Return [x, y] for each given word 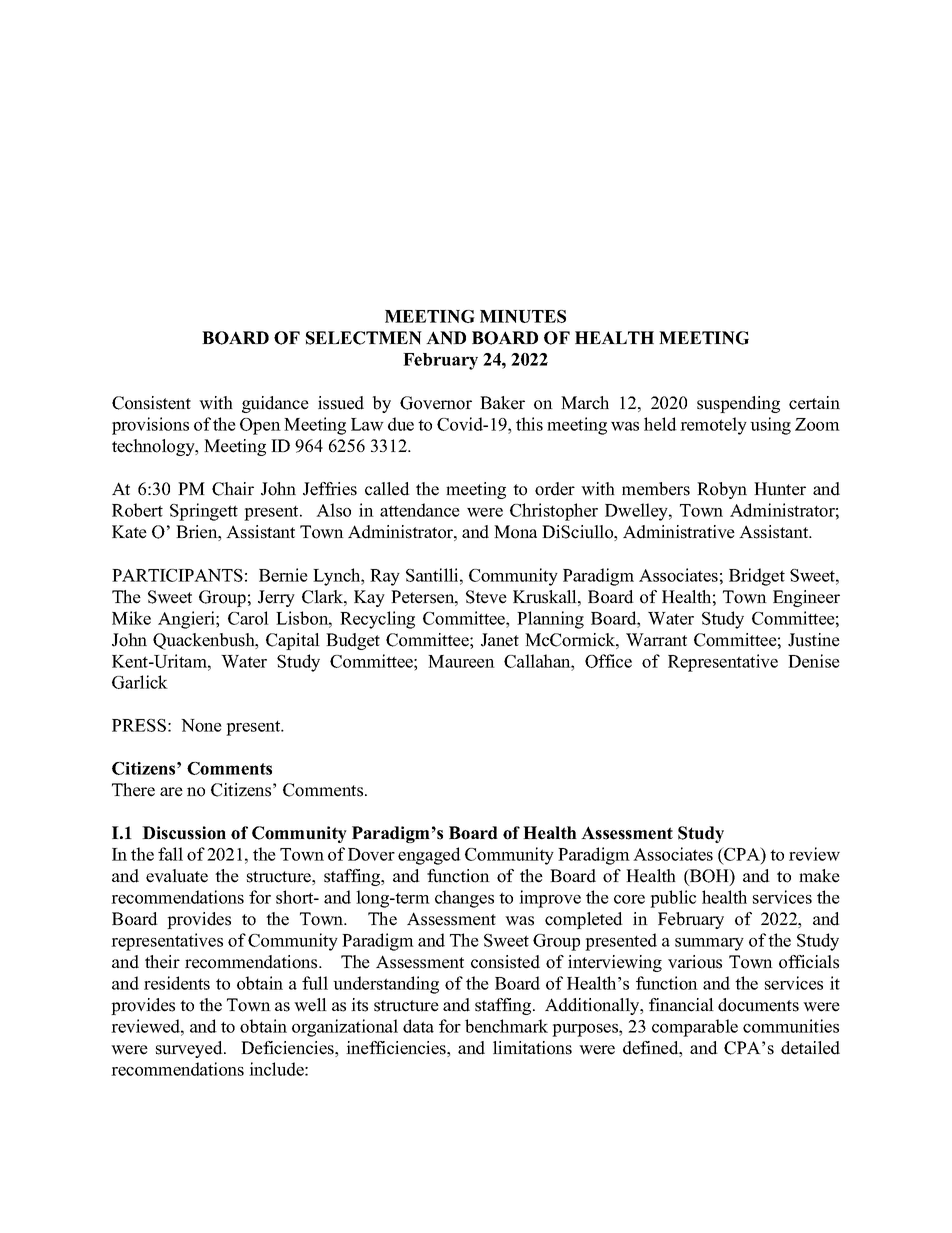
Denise [814, 661]
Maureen [461, 661]
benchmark [506, 1026]
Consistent [151, 403]
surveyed [190, 1049]
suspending [738, 404]
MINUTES [523, 316]
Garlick [140, 682]
